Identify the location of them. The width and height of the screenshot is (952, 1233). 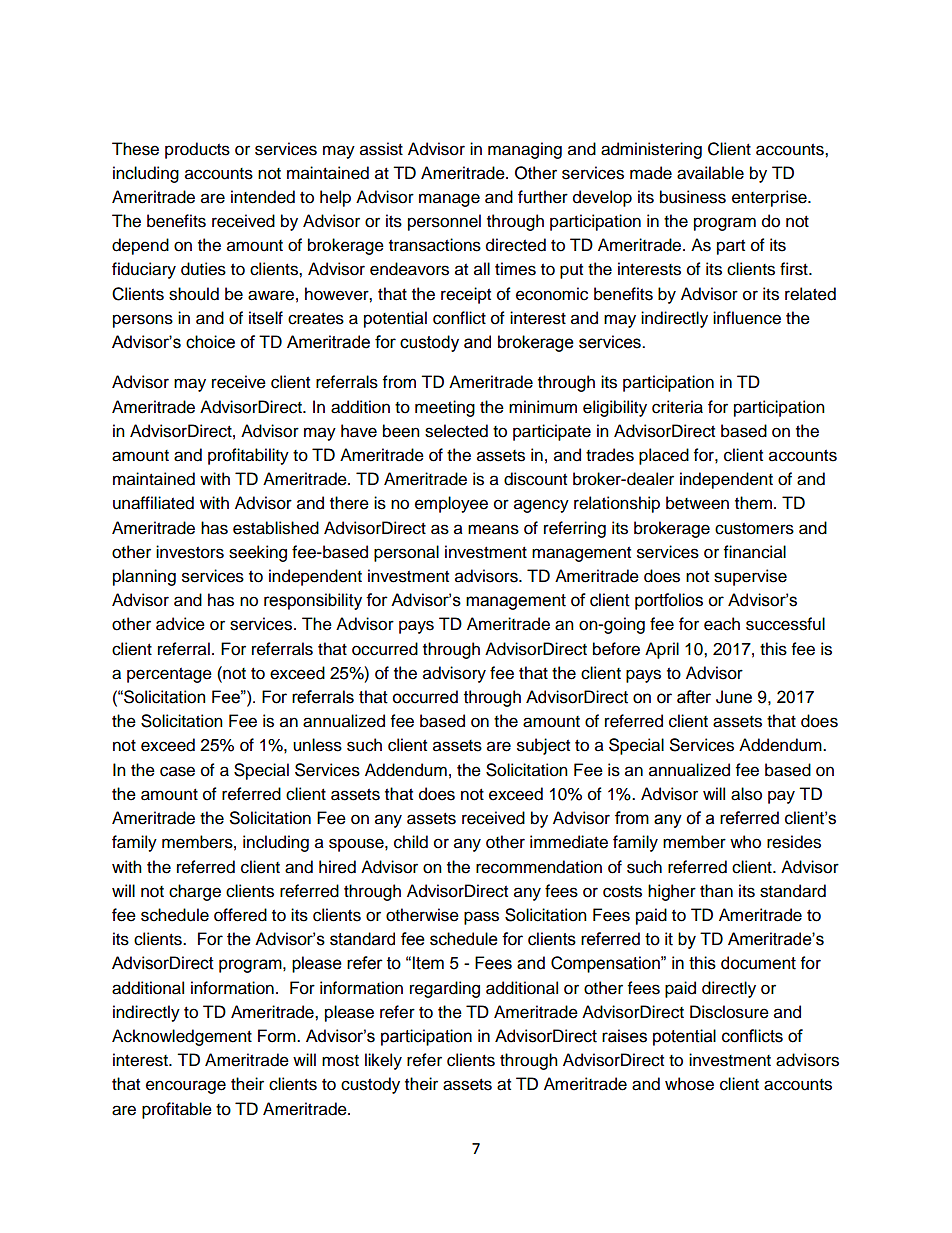
(753, 503).
